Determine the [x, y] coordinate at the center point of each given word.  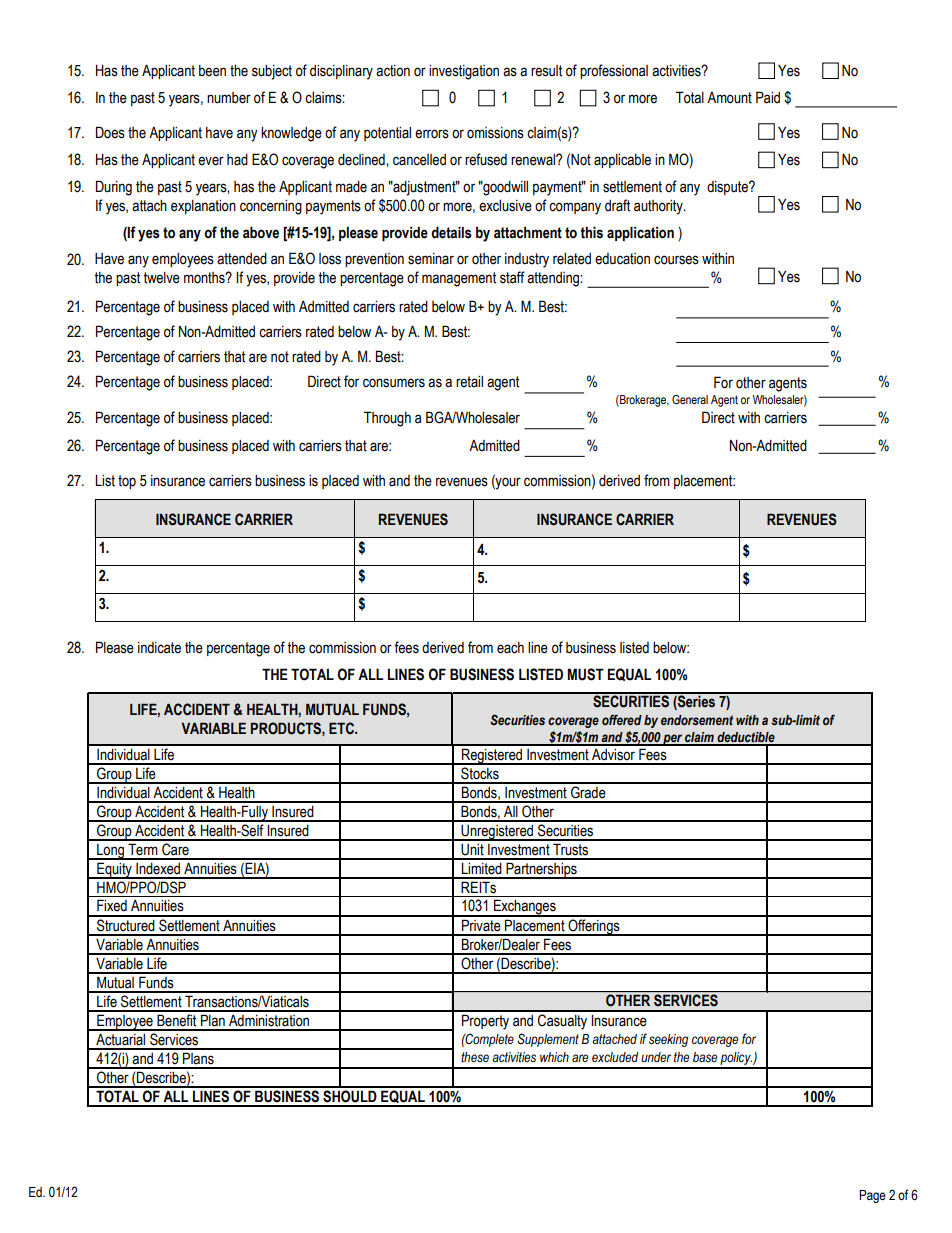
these [475, 1057]
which [554, 1057]
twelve [161, 278]
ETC [342, 728]
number [229, 98]
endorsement [697, 720]
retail [469, 382]
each [510, 648]
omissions [495, 133]
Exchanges [525, 908]
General [690, 399]
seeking [668, 1040]
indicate [159, 648]
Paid [768, 97]
